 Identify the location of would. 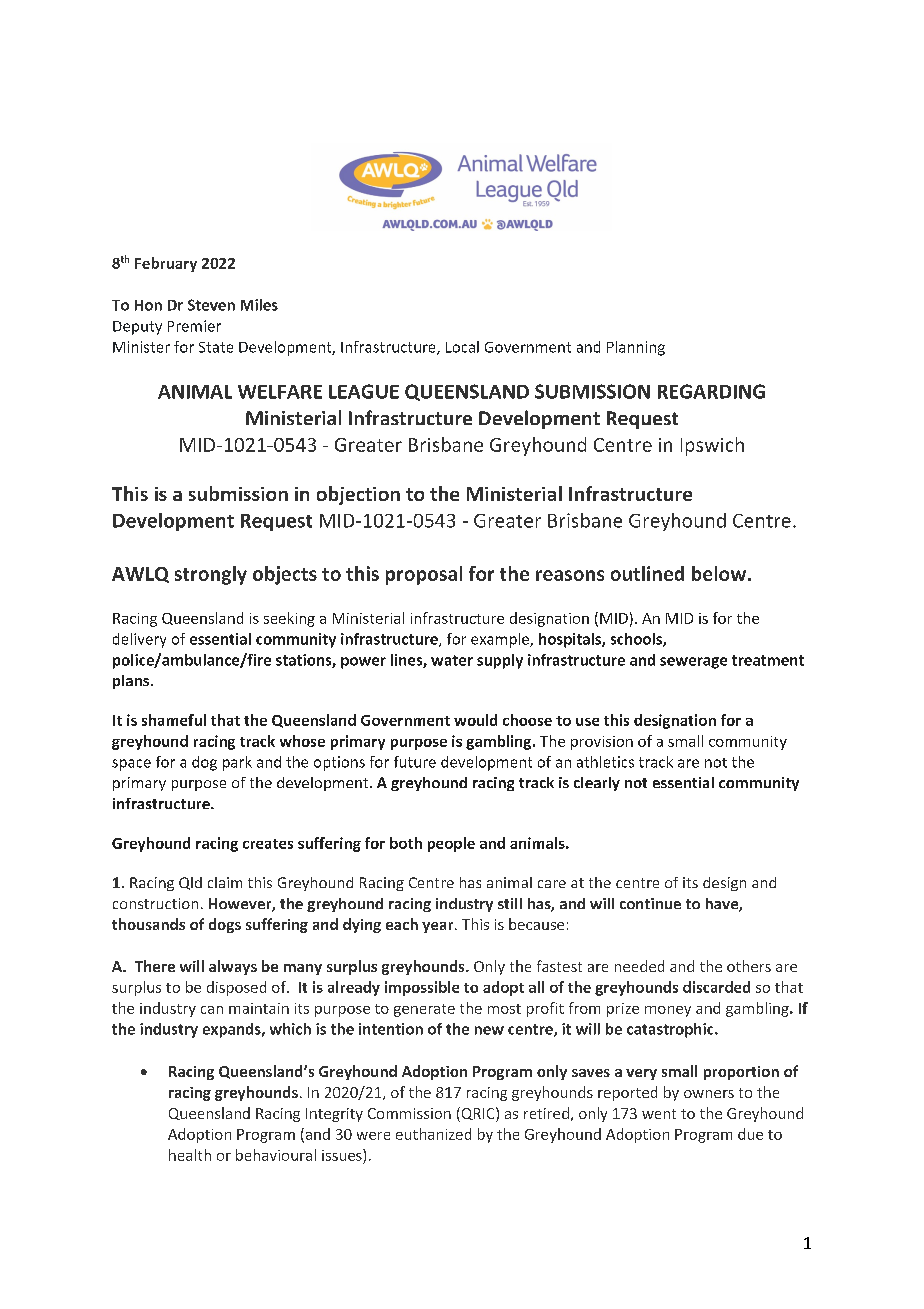
(475, 720).
